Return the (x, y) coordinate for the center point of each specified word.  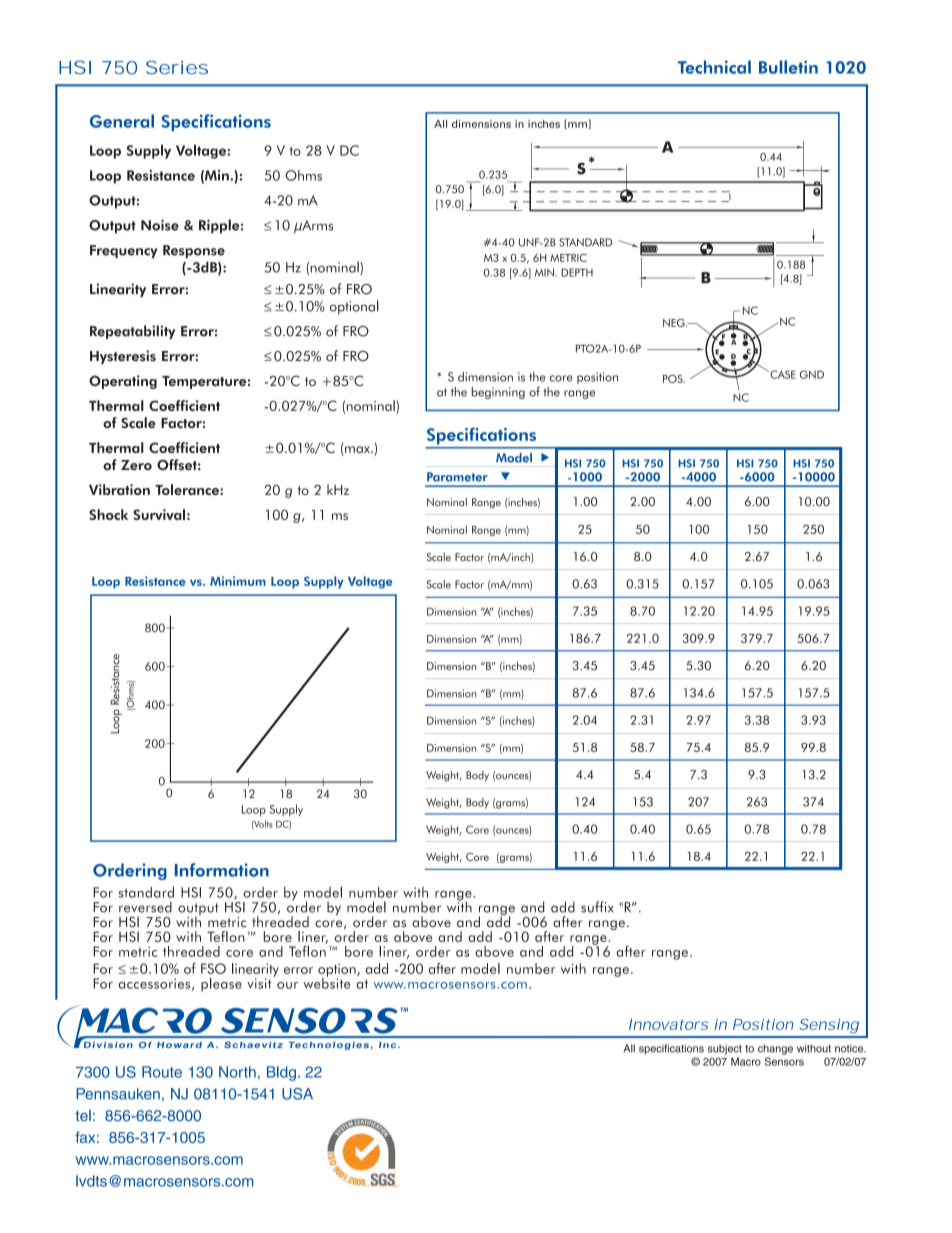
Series (177, 67)
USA (297, 1094)
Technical (714, 67)
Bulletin (788, 67)
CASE (782, 374)
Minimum (238, 581)
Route (162, 1072)
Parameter (457, 477)
